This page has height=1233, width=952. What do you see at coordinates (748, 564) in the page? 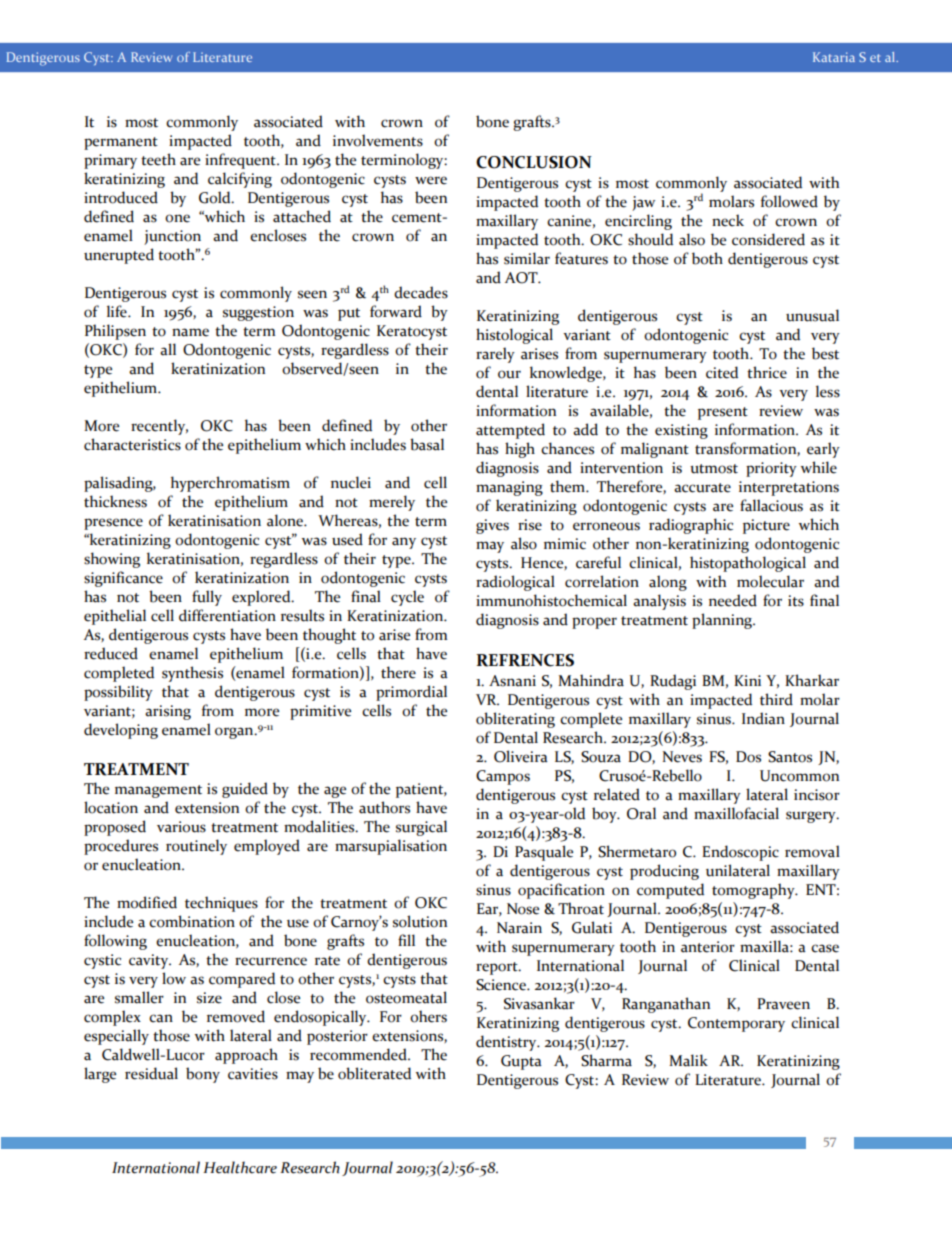
I see `histopathological` at bounding box center [748, 564].
